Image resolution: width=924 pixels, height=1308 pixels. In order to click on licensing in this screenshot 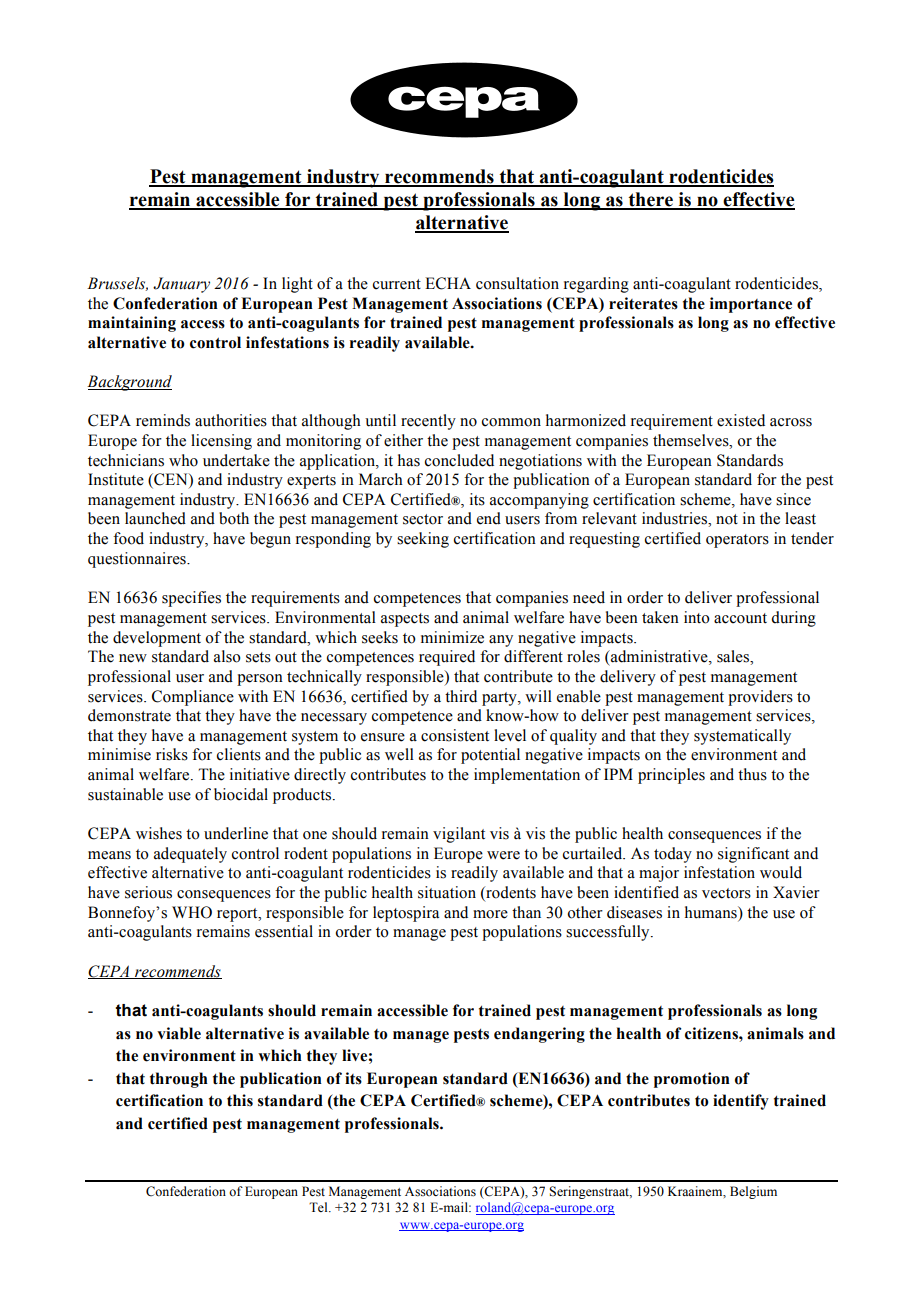, I will do `click(221, 442)`.
